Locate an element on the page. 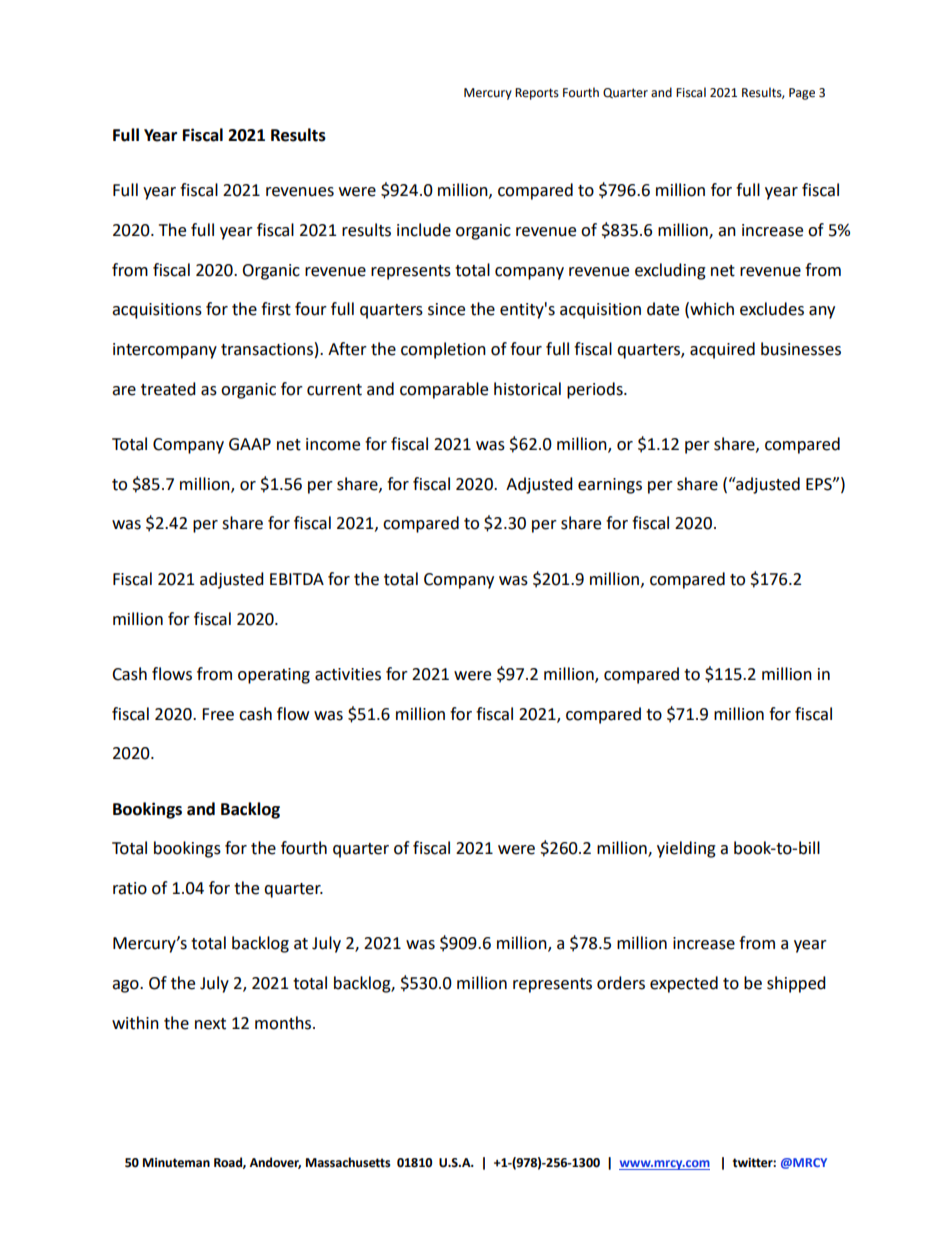 Image resolution: width=952 pixels, height=1233 pixels. first is located at coordinates (276, 309).
